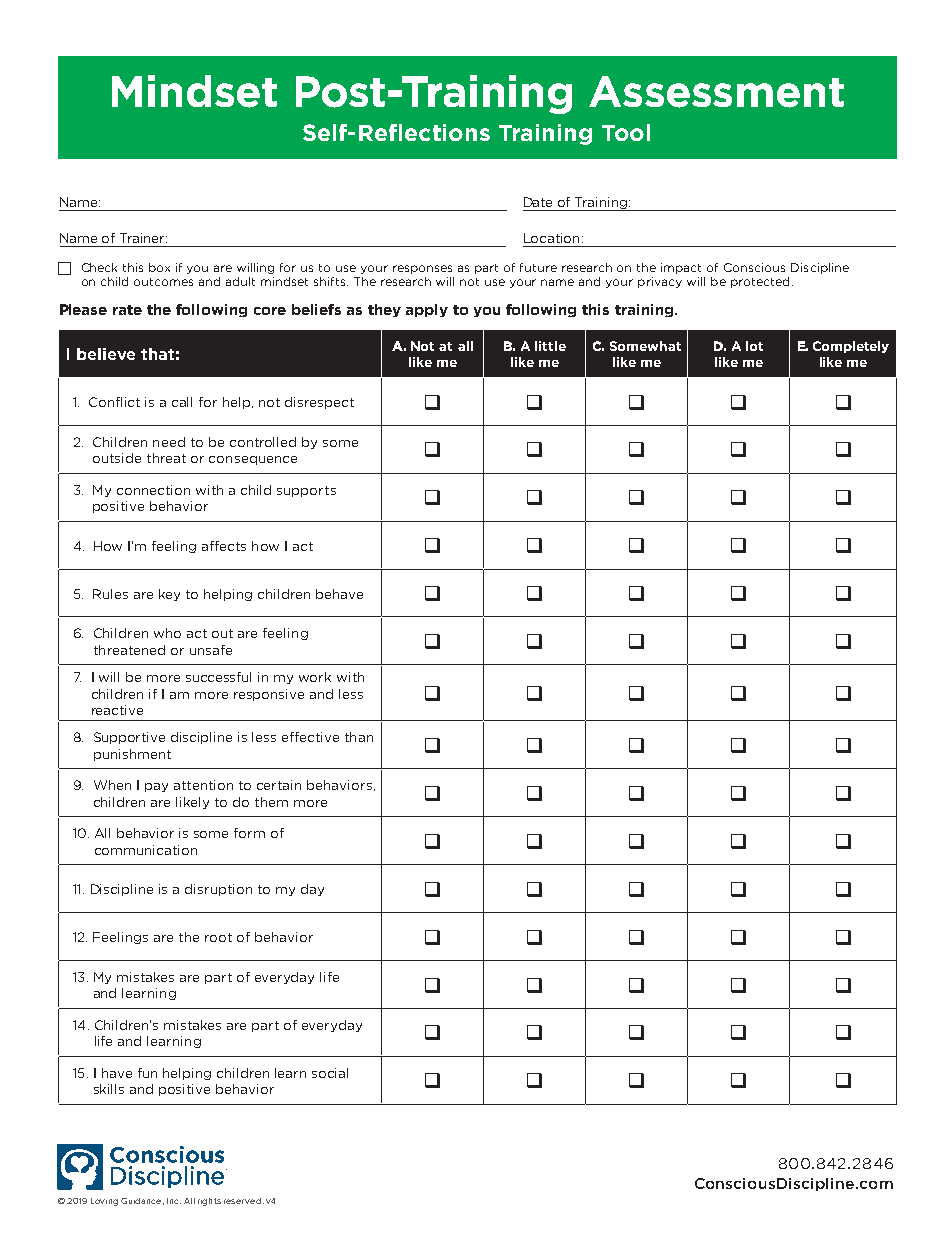  Describe the element at coordinates (167, 633) in the page. I see `who` at that location.
